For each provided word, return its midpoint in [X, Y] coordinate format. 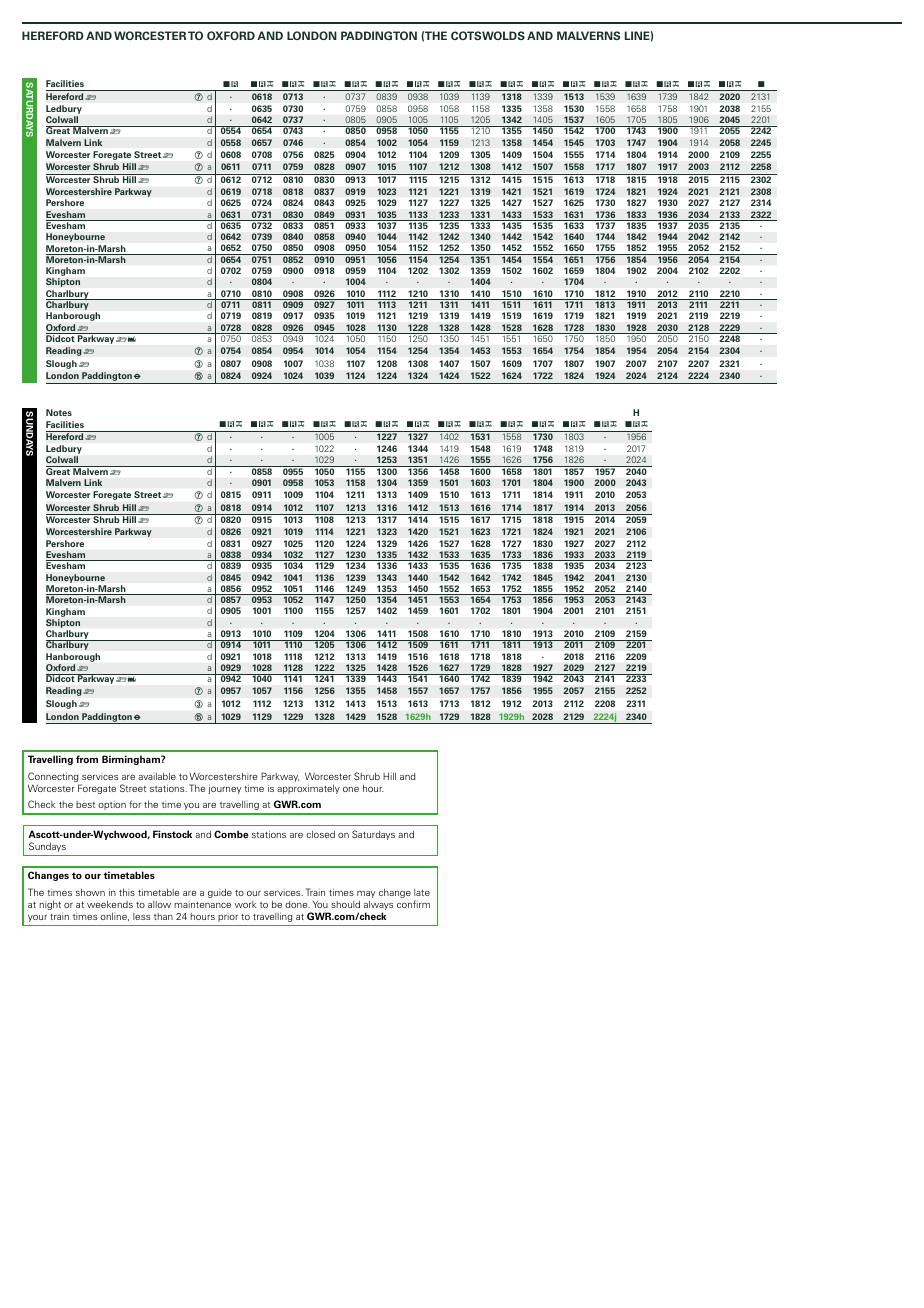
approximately [308, 789]
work [246, 904]
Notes [59, 412]
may [366, 894]
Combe [231, 834]
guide [220, 893]
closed [320, 834]
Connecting [54, 778]
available [157, 776]
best [85, 804]
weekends [110, 904]
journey [224, 789]
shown [90, 892]
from [87, 759]
